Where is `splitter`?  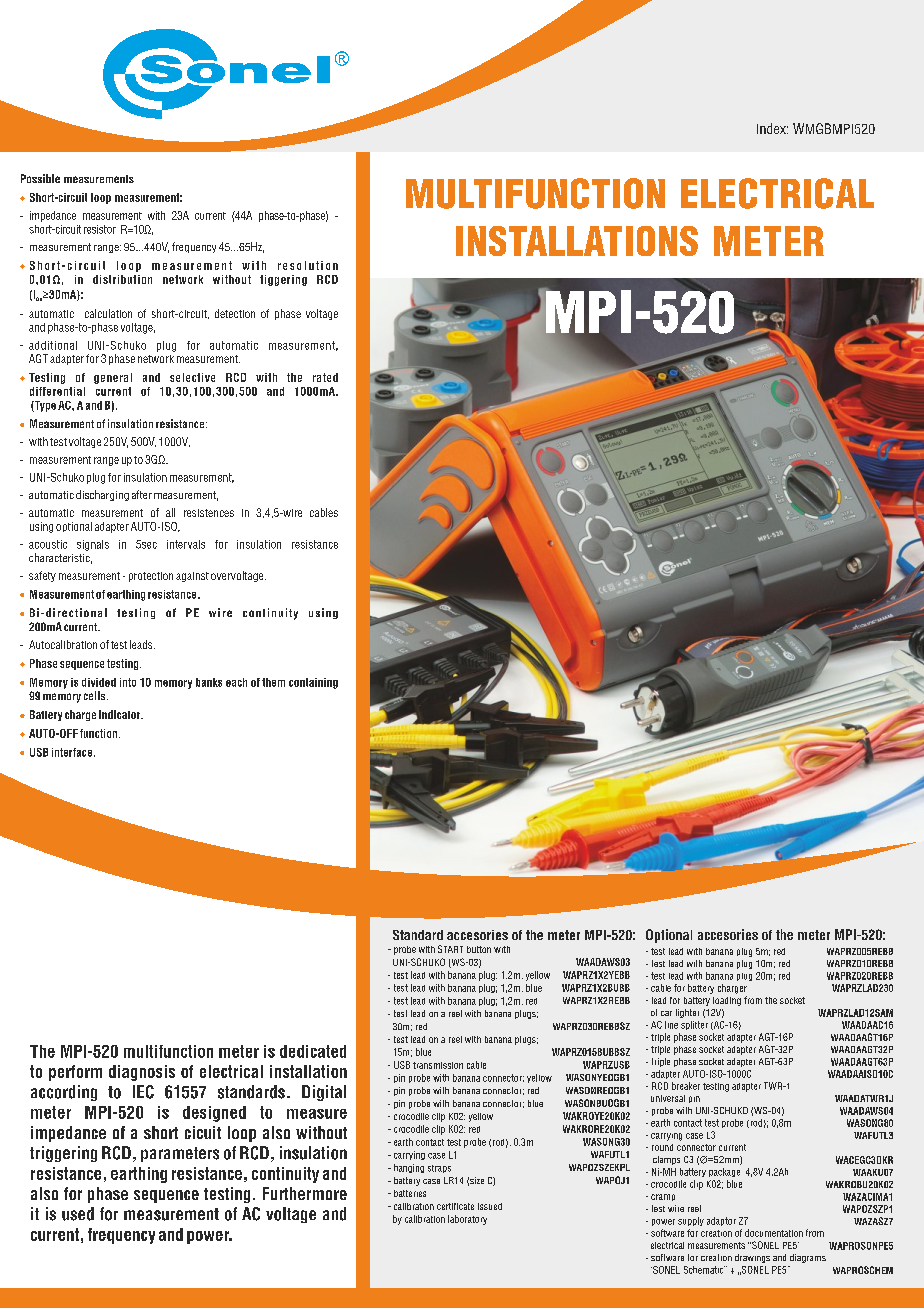
splitter is located at coordinates (694, 1025).
